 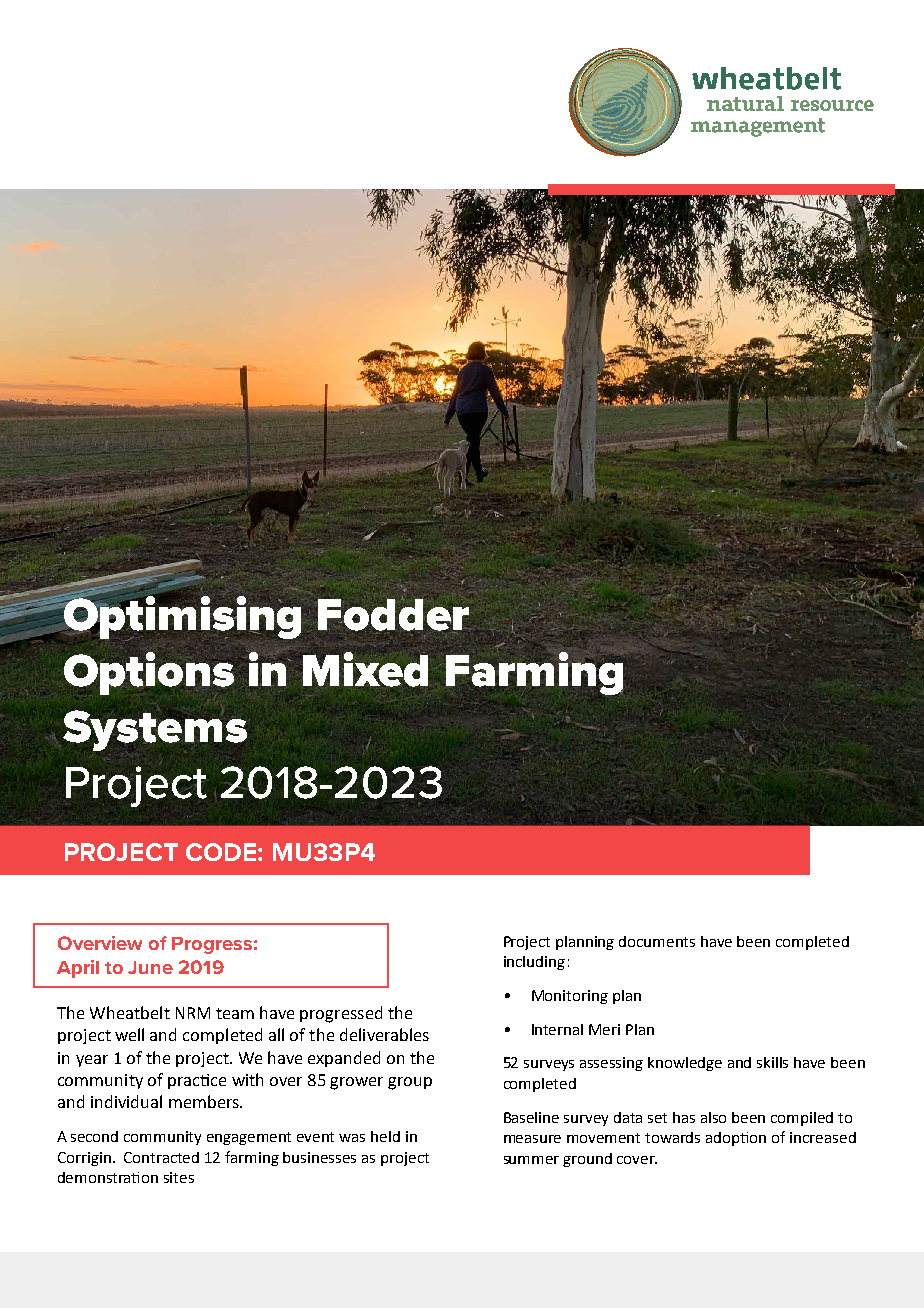 What do you see at coordinates (129, 1034) in the screenshot?
I see `well` at bounding box center [129, 1034].
